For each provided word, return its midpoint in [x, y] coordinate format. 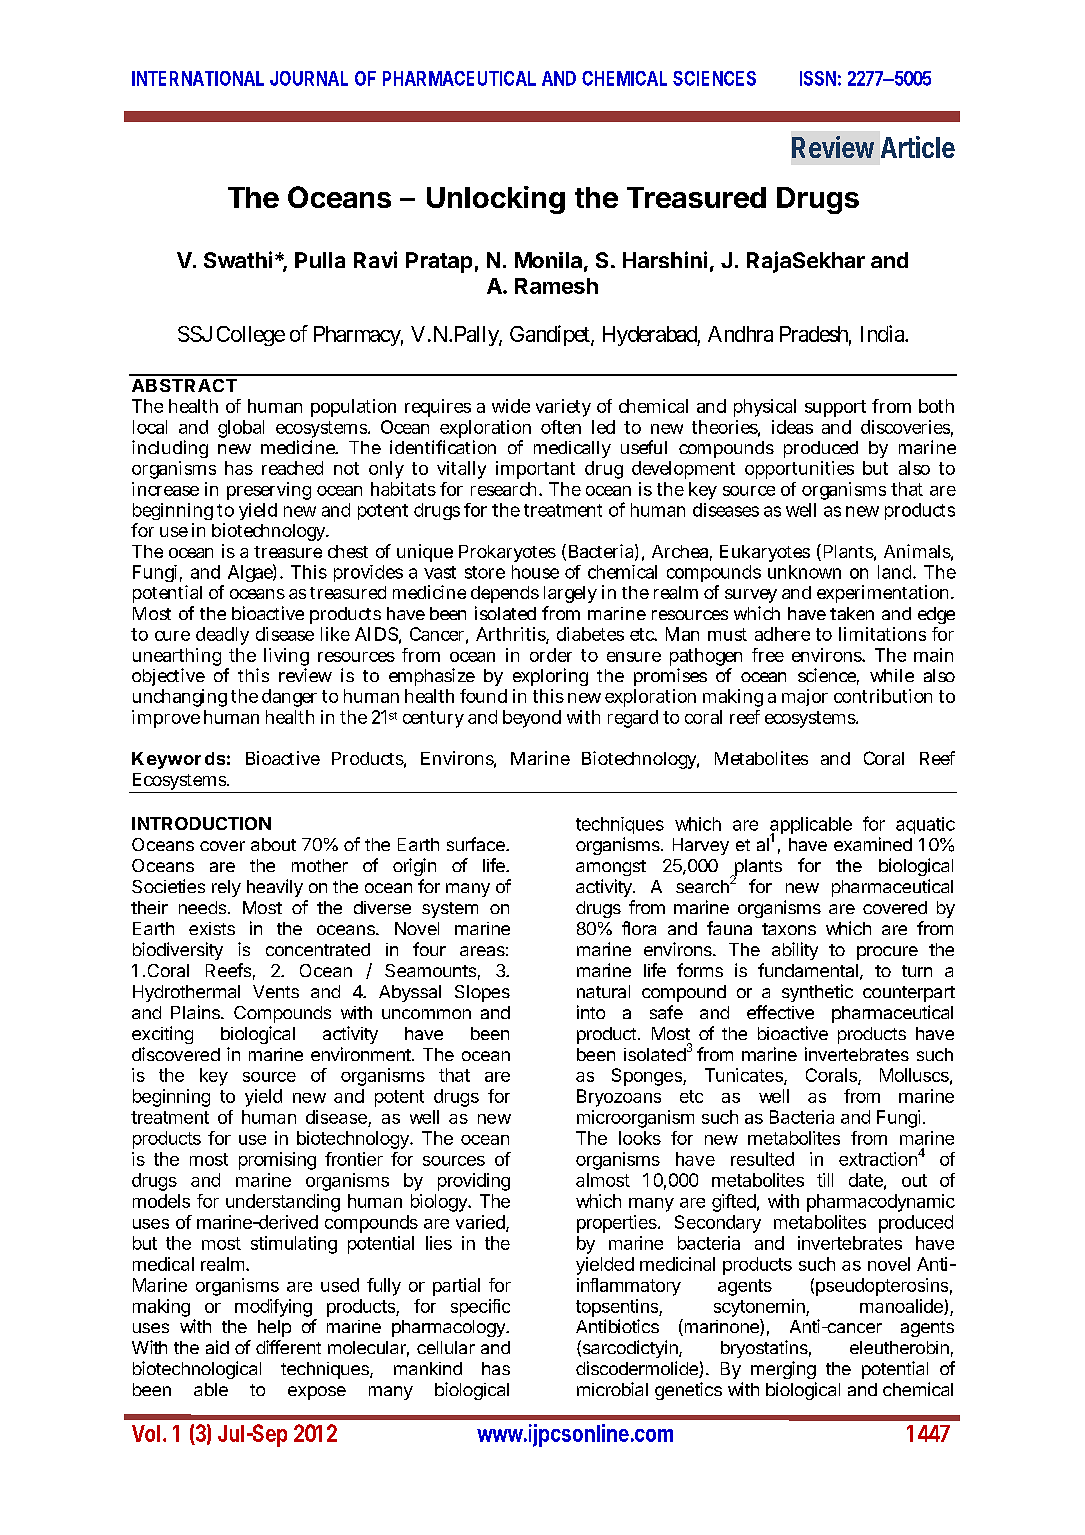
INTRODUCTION [201, 823]
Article [918, 147]
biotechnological [197, 1370]
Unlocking [496, 200]
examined [873, 844]
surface [477, 844]
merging [783, 1370]
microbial [612, 1389]
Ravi [375, 259]
